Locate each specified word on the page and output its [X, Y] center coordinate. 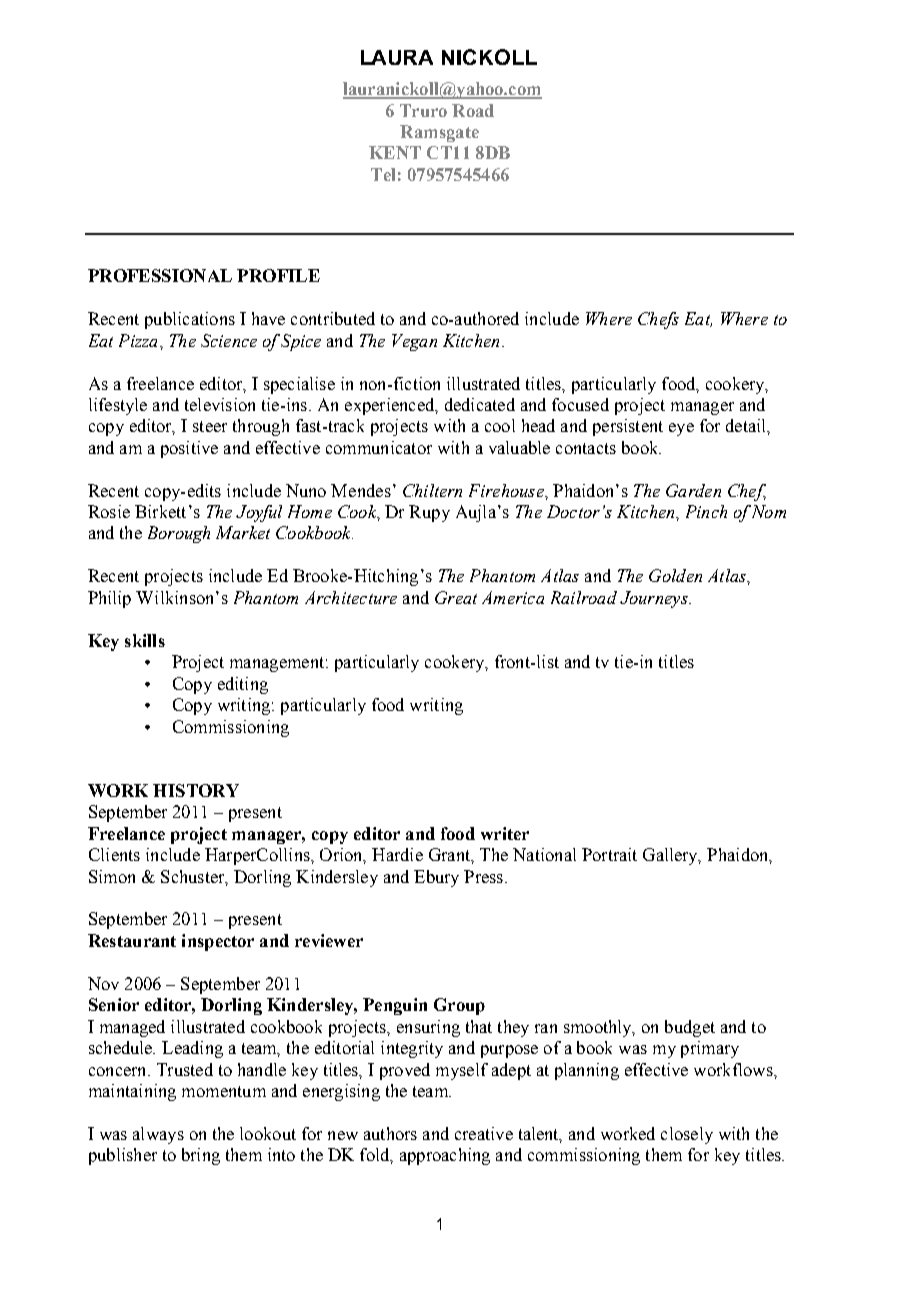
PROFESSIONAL [160, 275]
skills [145, 640]
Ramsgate [439, 133]
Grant [450, 854]
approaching [445, 1156]
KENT [395, 152]
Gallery [671, 856]
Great [456, 597]
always [158, 1135]
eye [681, 429]
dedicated [480, 404]
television [220, 404]
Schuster [194, 877]
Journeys [655, 599]
